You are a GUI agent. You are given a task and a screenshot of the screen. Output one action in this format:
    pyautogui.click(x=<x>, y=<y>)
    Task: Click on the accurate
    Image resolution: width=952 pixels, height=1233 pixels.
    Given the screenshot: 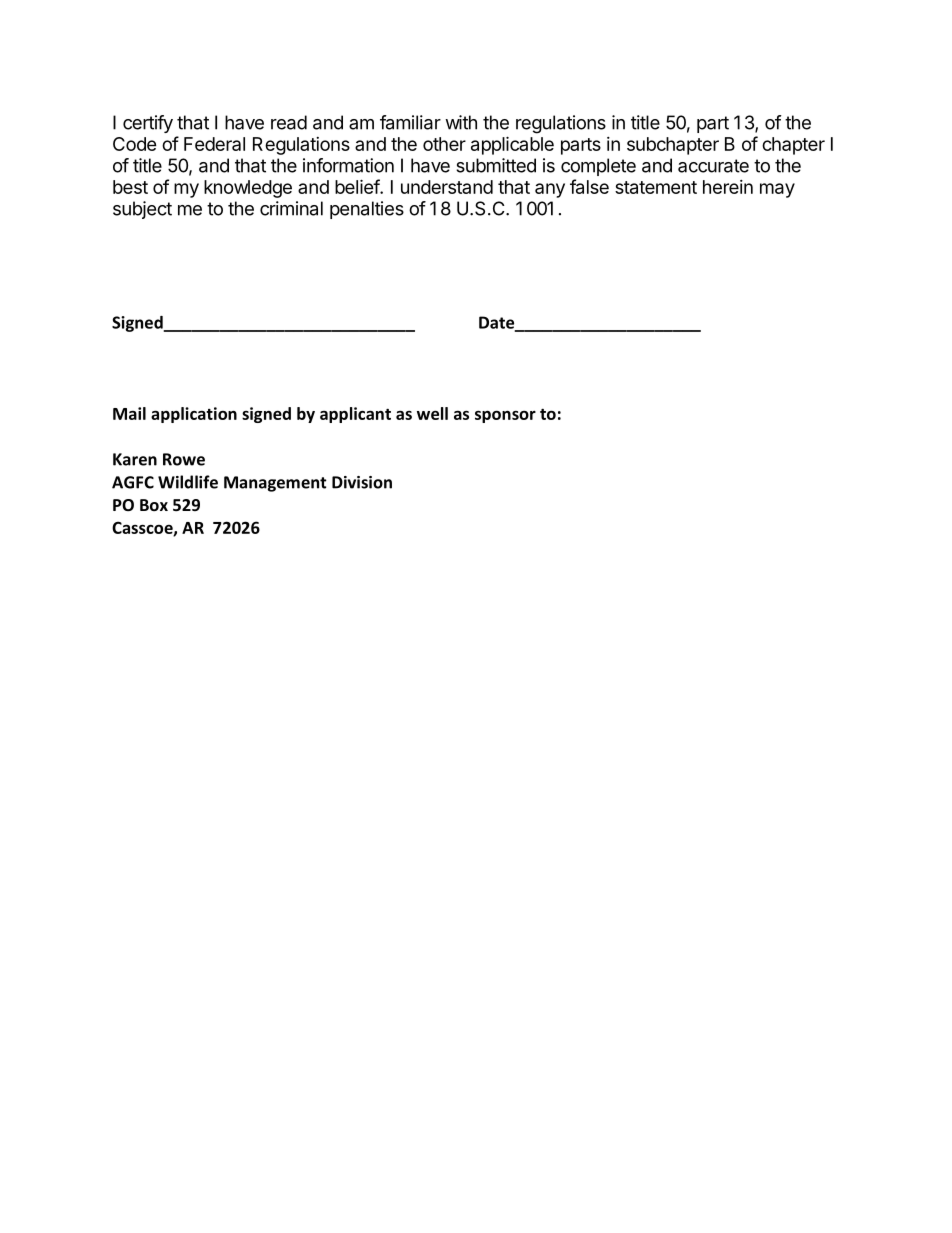 What is the action you would take?
    pyautogui.click(x=713, y=166)
